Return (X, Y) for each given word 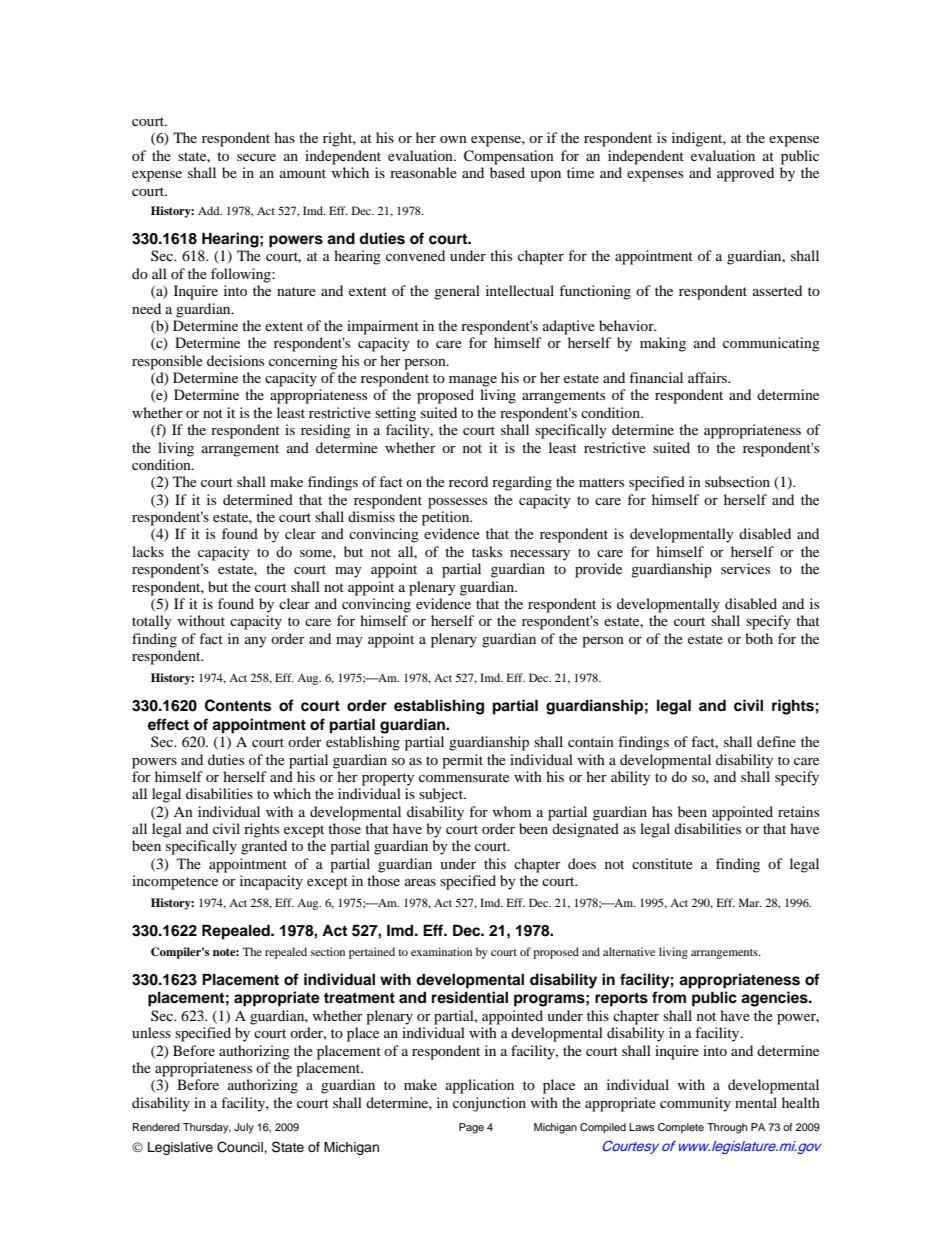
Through (727, 1128)
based (507, 172)
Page (471, 1128)
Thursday (207, 1128)
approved (745, 174)
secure (256, 157)
